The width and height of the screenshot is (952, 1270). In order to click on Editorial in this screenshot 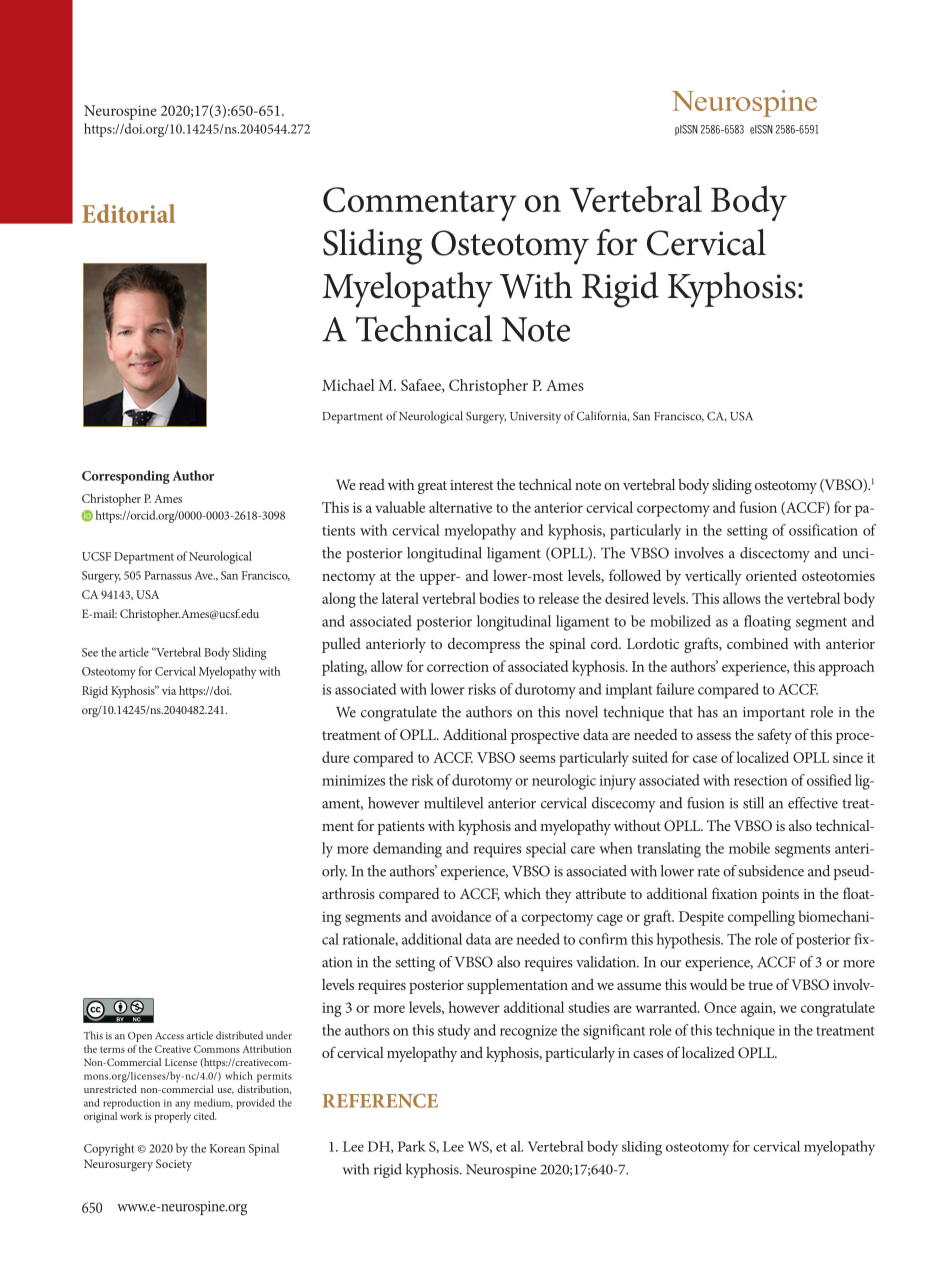, I will do `click(128, 213)`.
